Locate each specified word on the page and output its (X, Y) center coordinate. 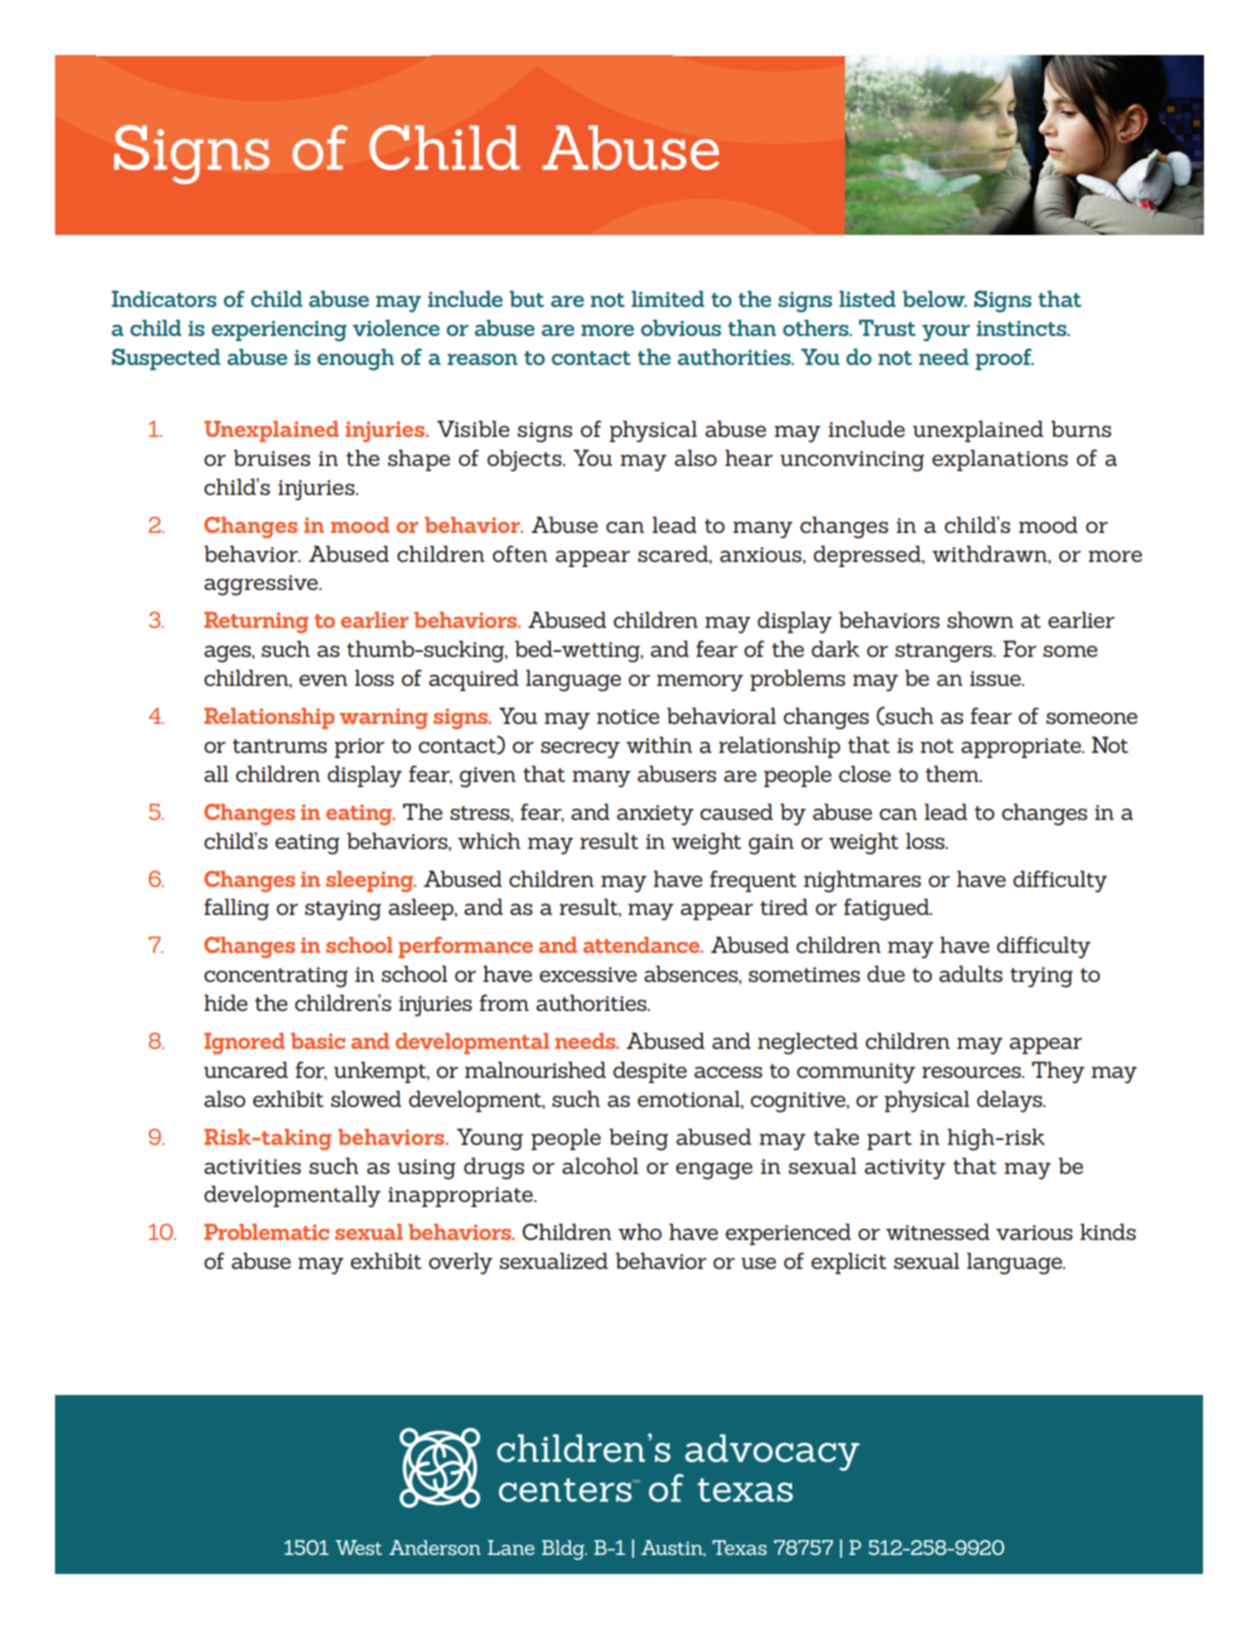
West (359, 1547)
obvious (681, 327)
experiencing (279, 331)
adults (971, 973)
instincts (1023, 328)
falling (236, 909)
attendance (642, 945)
